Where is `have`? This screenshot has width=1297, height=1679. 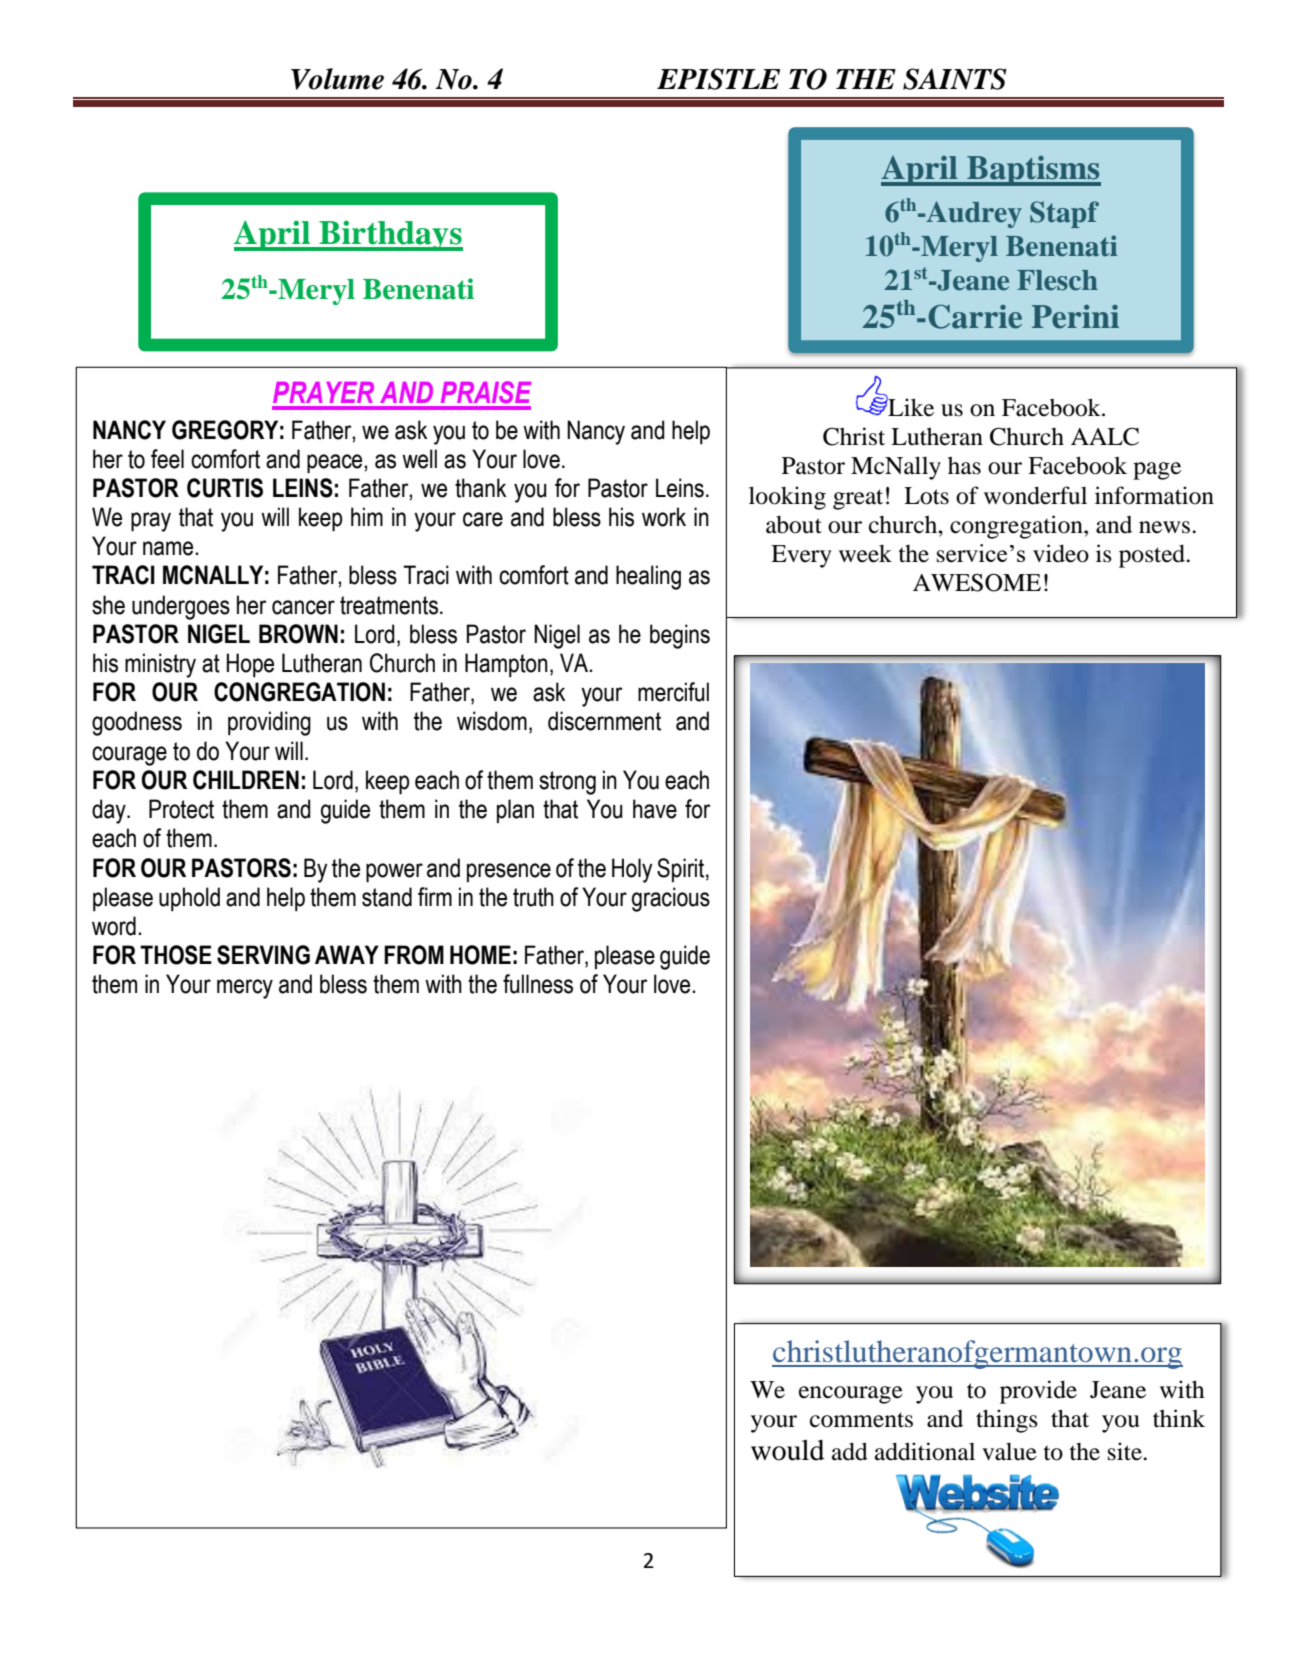
have is located at coordinates (655, 809).
